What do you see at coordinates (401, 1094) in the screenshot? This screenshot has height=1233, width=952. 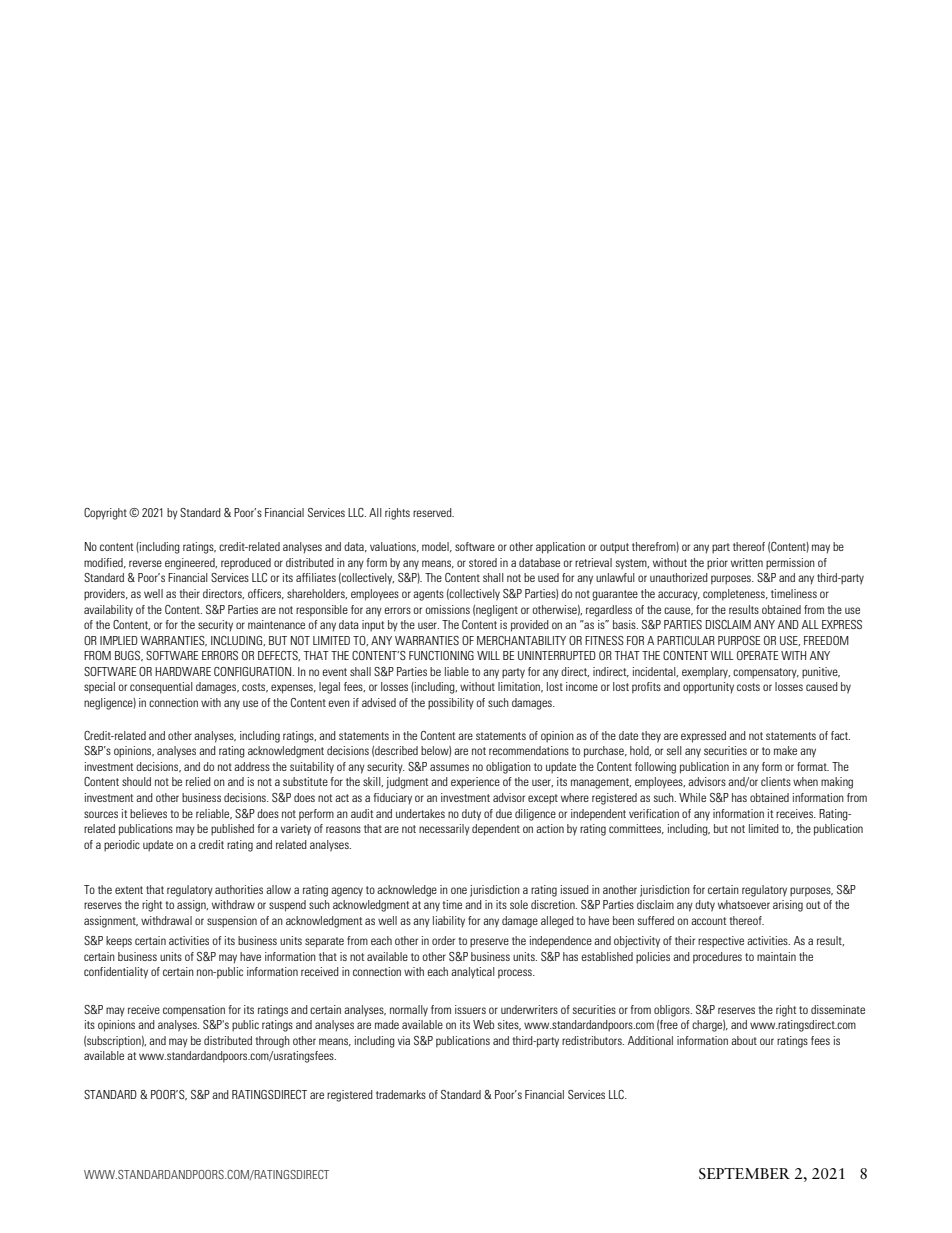 I see `trademarks` at bounding box center [401, 1094].
